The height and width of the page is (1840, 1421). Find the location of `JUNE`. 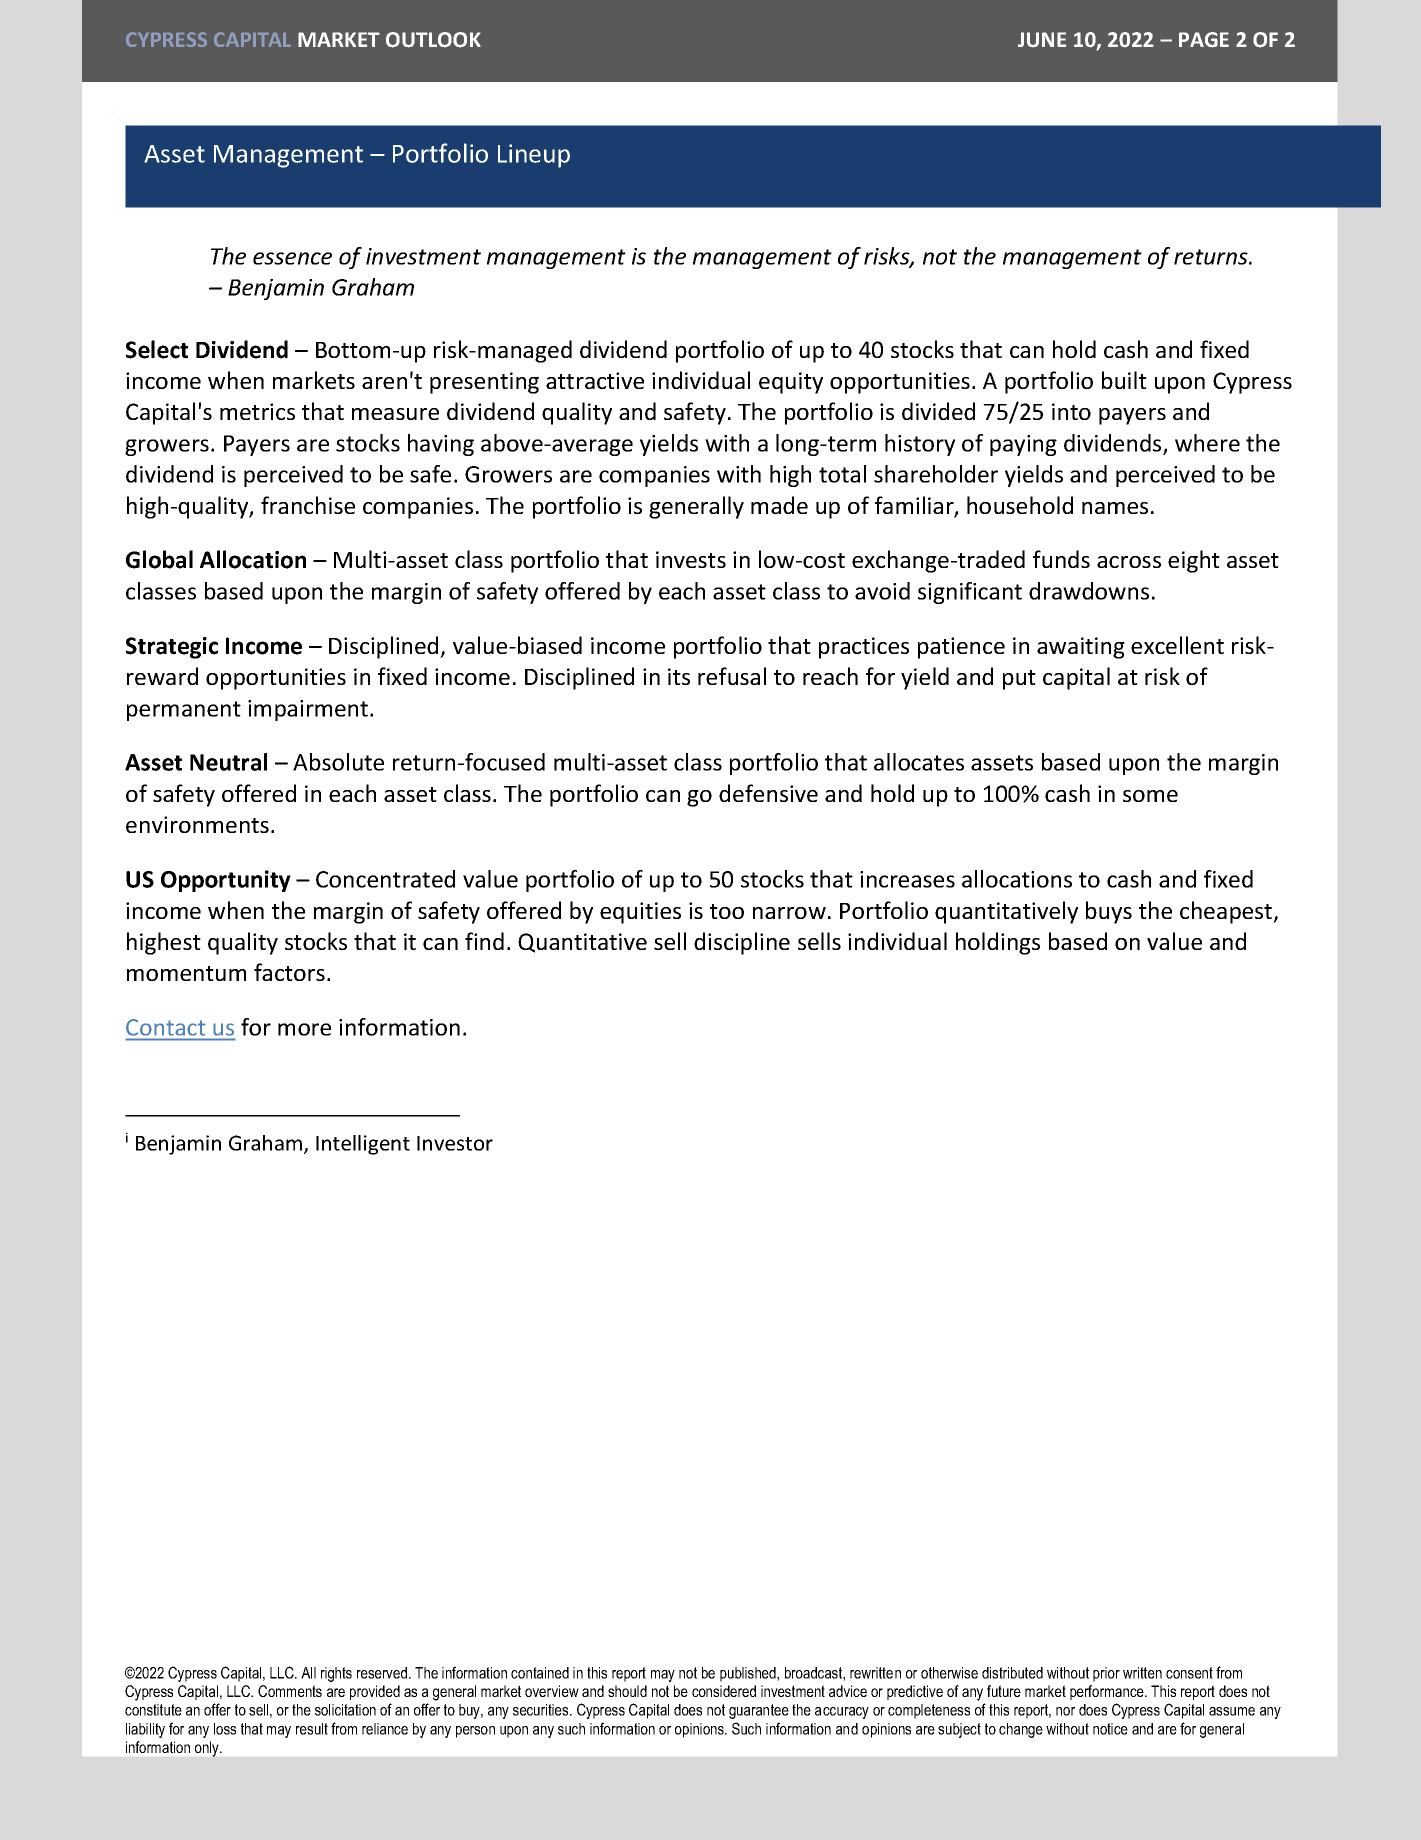

JUNE is located at coordinates (1042, 39).
